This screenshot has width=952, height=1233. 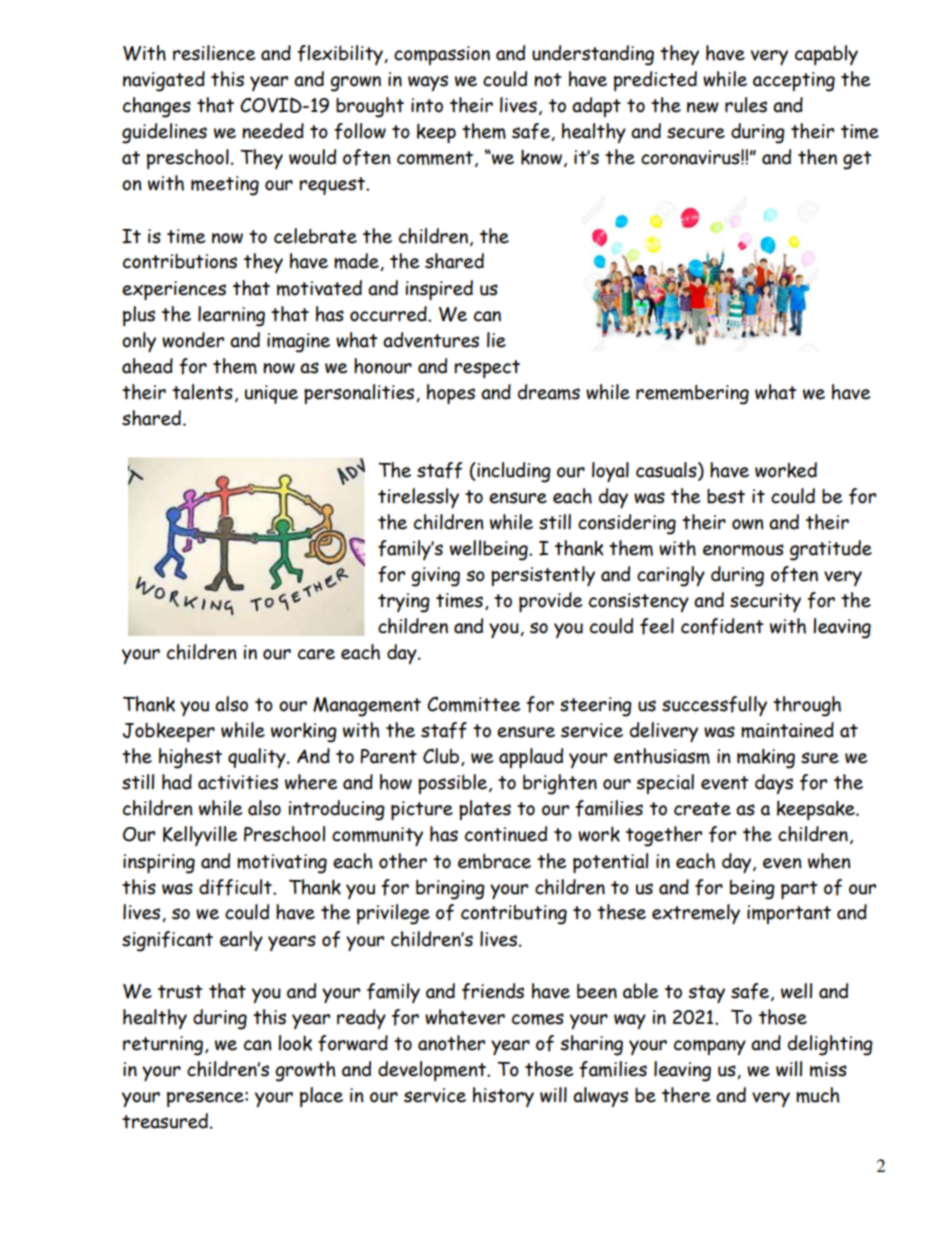 What do you see at coordinates (473, 704) in the screenshot?
I see `Committee` at bounding box center [473, 704].
